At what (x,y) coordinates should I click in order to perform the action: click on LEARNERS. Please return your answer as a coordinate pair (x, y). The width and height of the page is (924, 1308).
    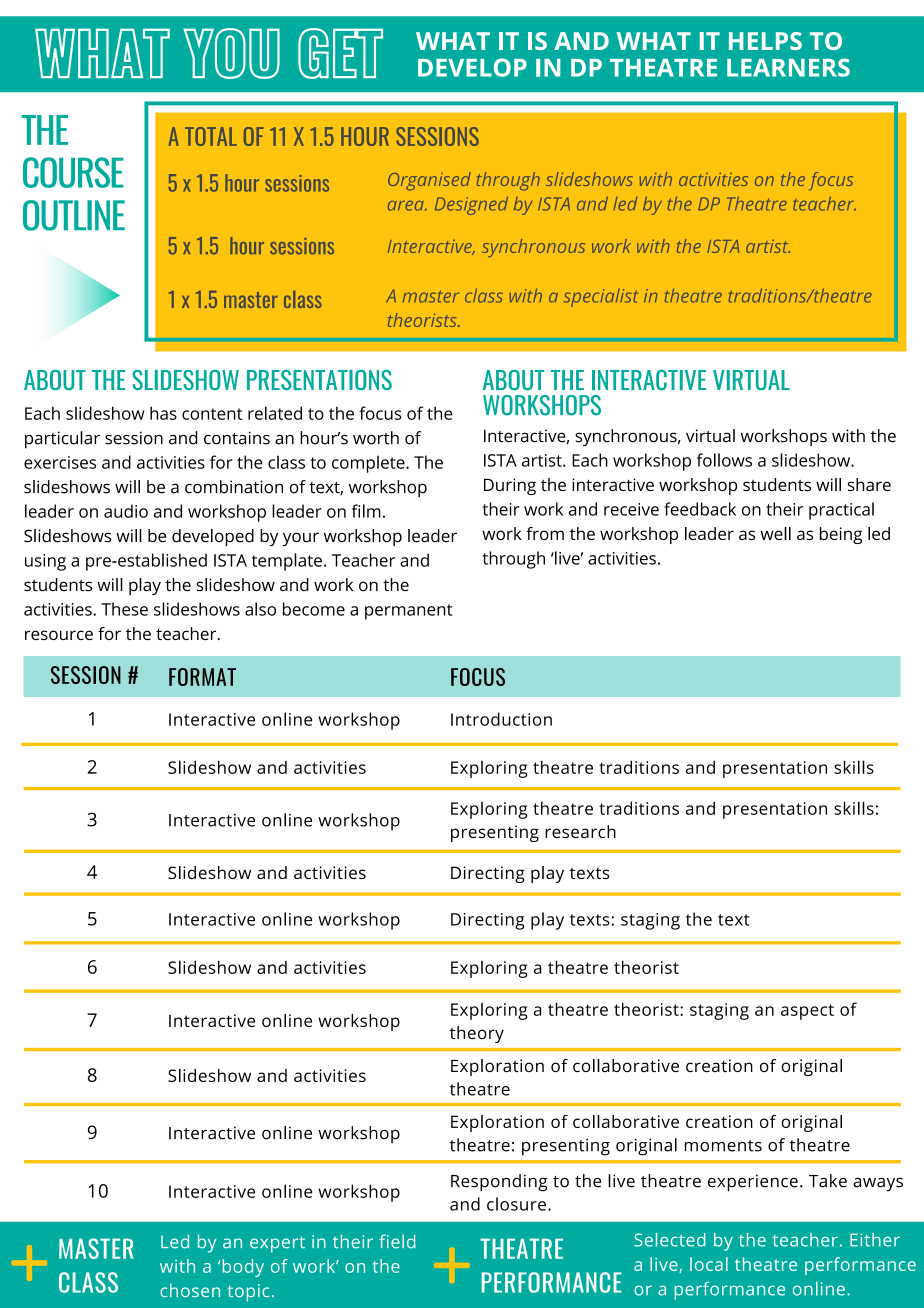
    Looking at the image, I should click on (788, 67).
